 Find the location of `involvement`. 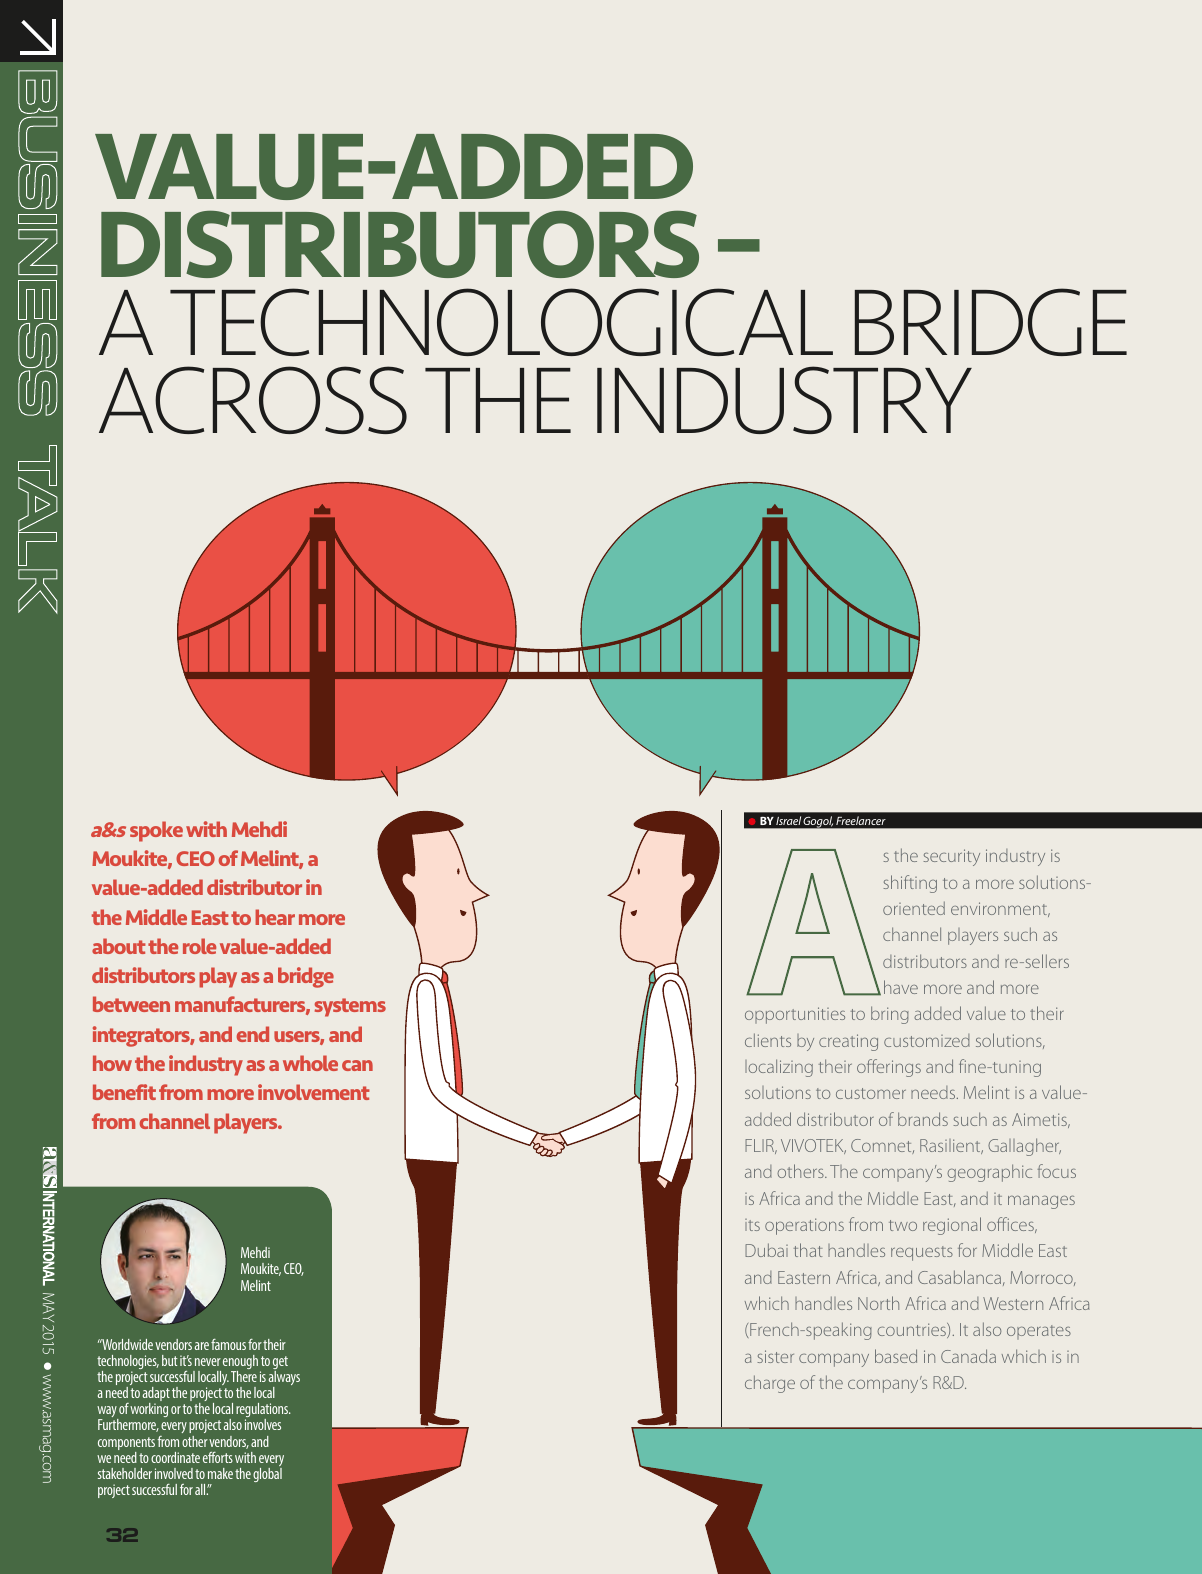

involvement is located at coordinates (314, 1092).
